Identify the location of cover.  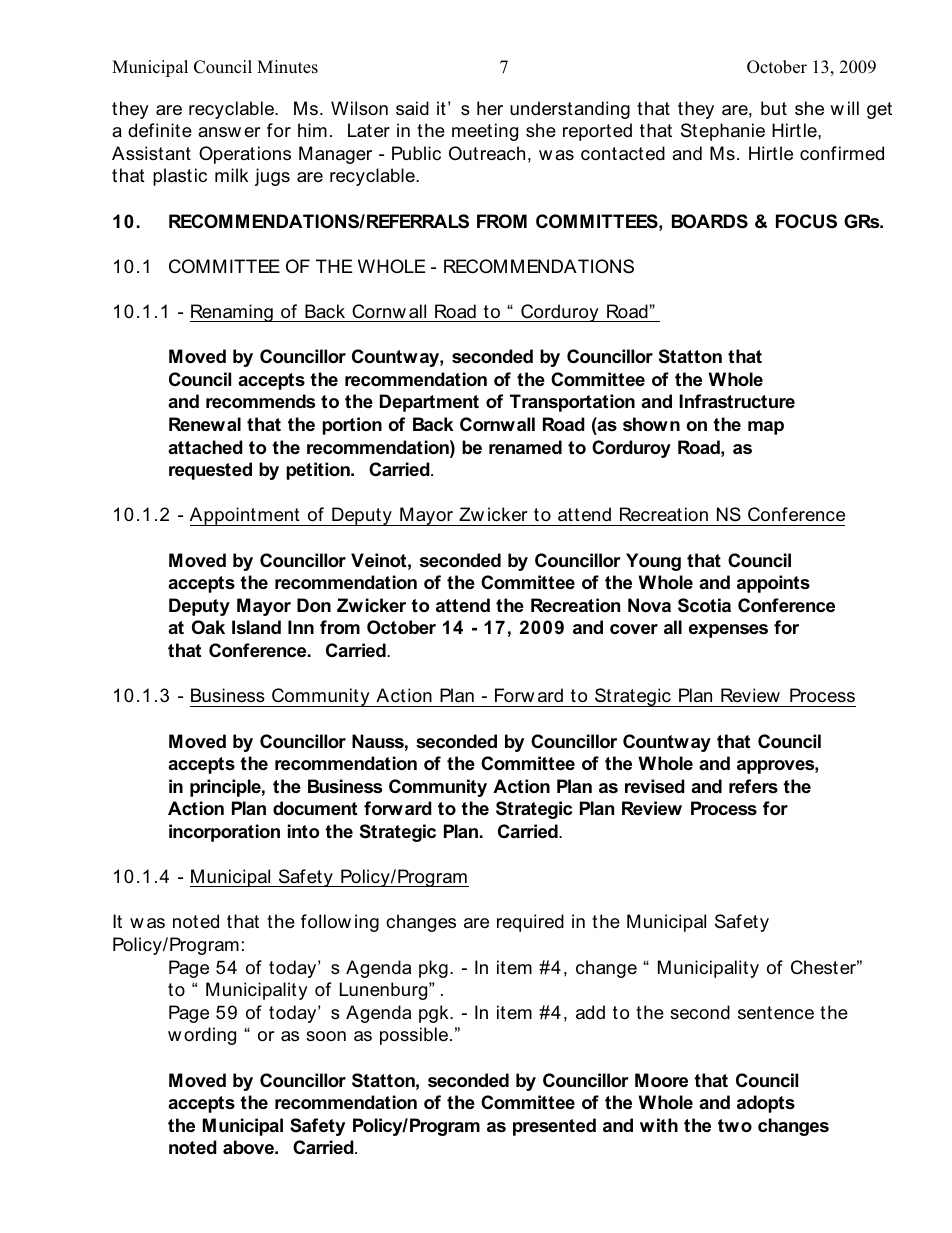
(634, 629).
